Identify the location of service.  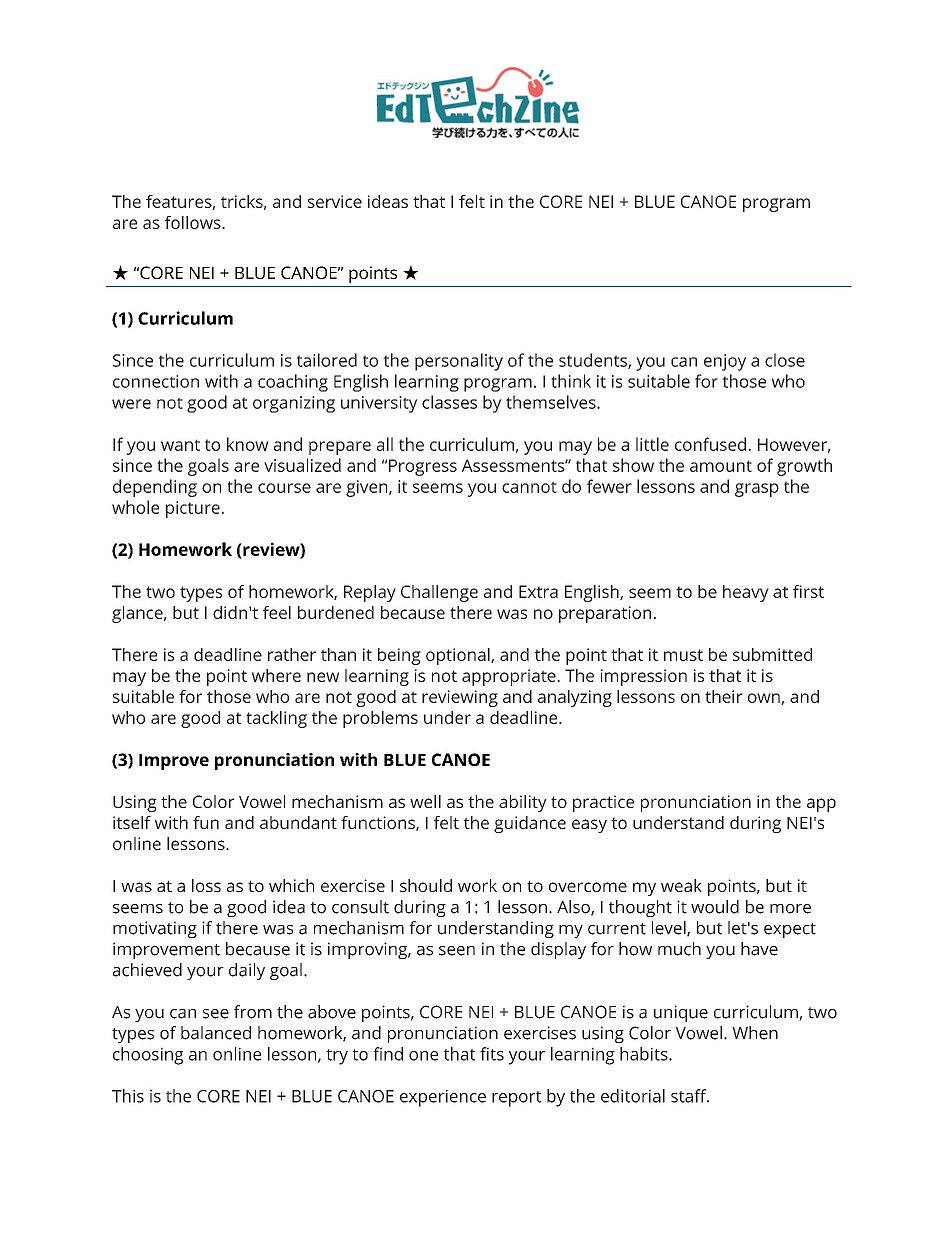
(335, 201).
